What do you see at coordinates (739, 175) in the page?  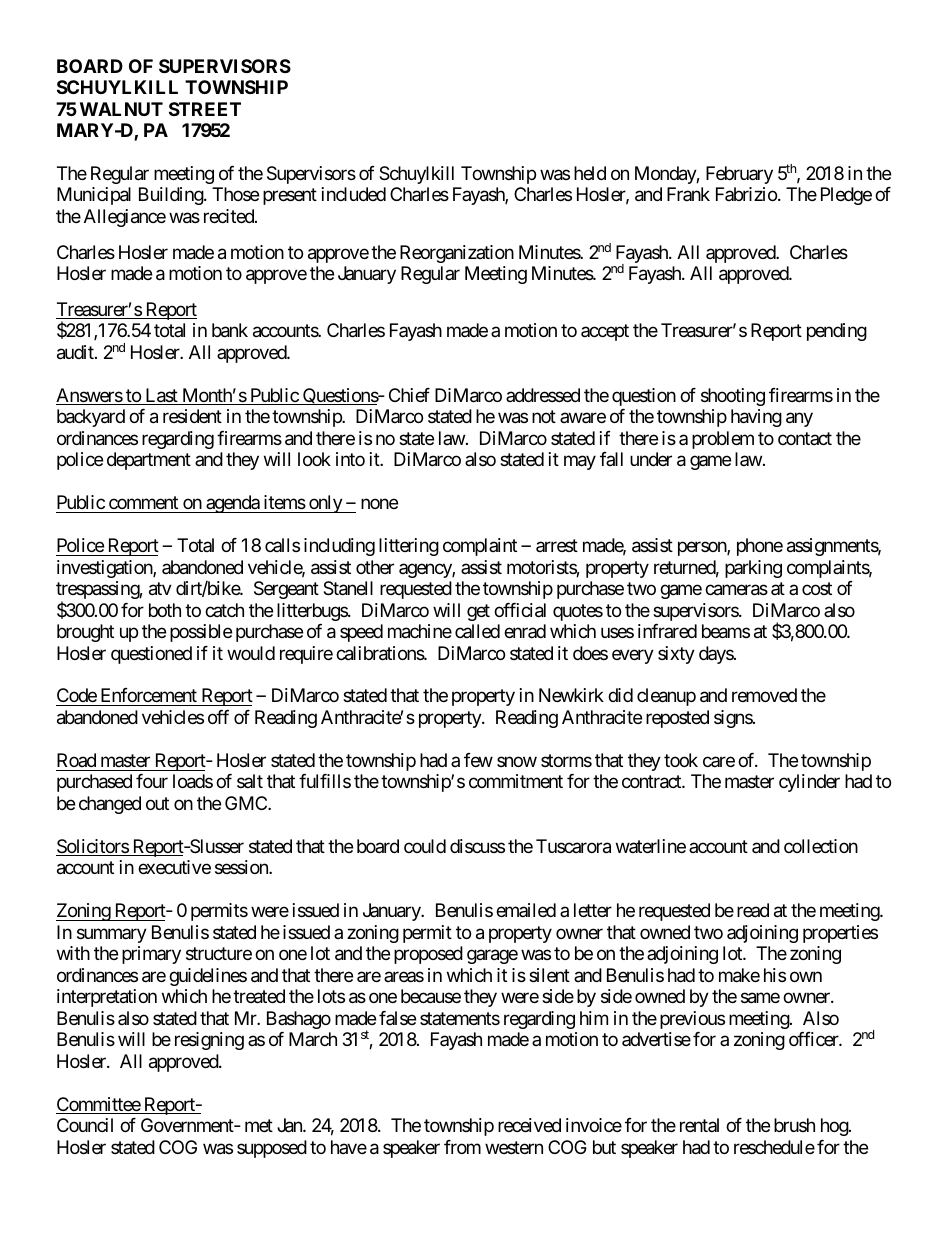 I see `February` at bounding box center [739, 175].
